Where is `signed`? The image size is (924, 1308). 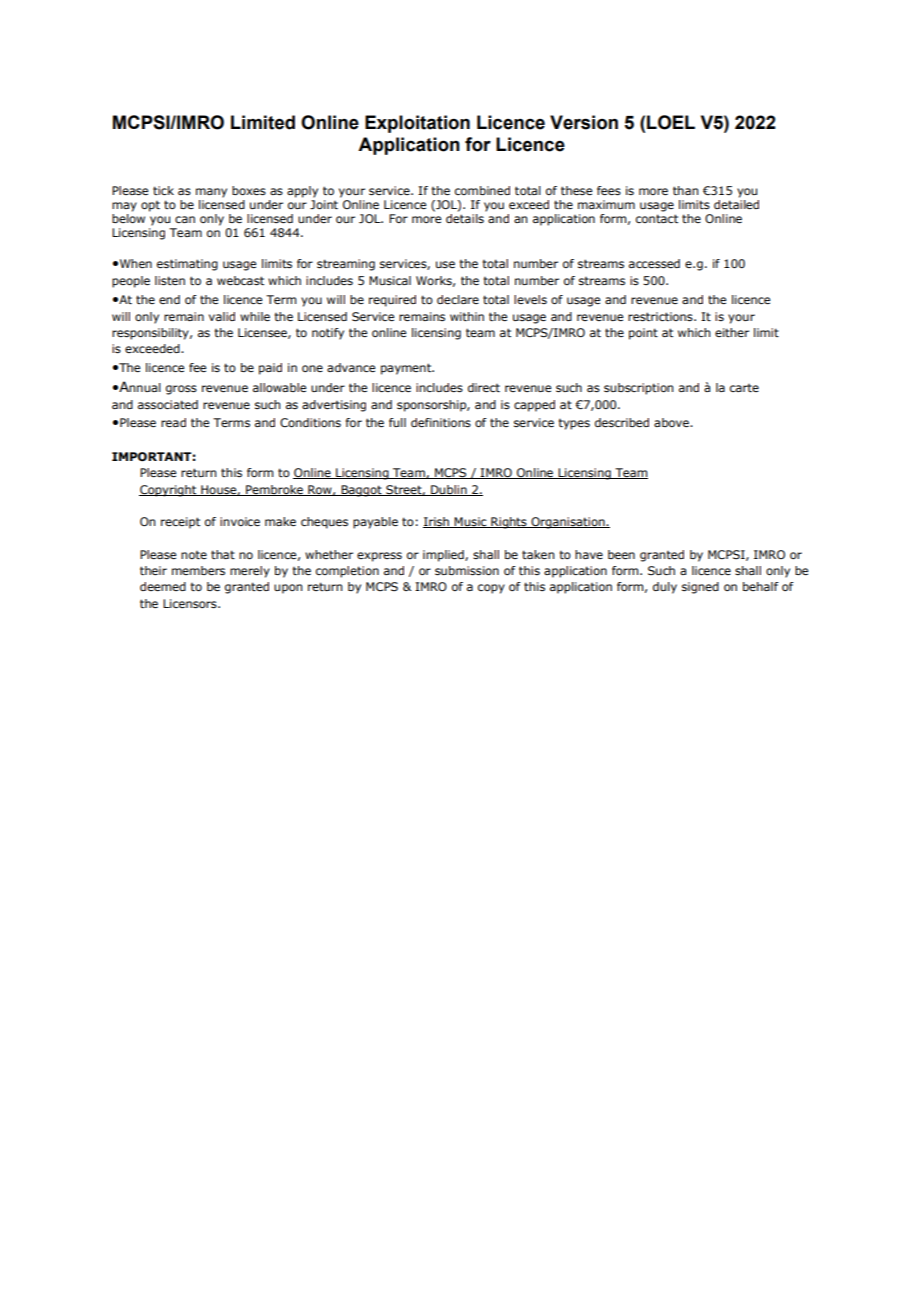 signed is located at coordinates (700, 588).
